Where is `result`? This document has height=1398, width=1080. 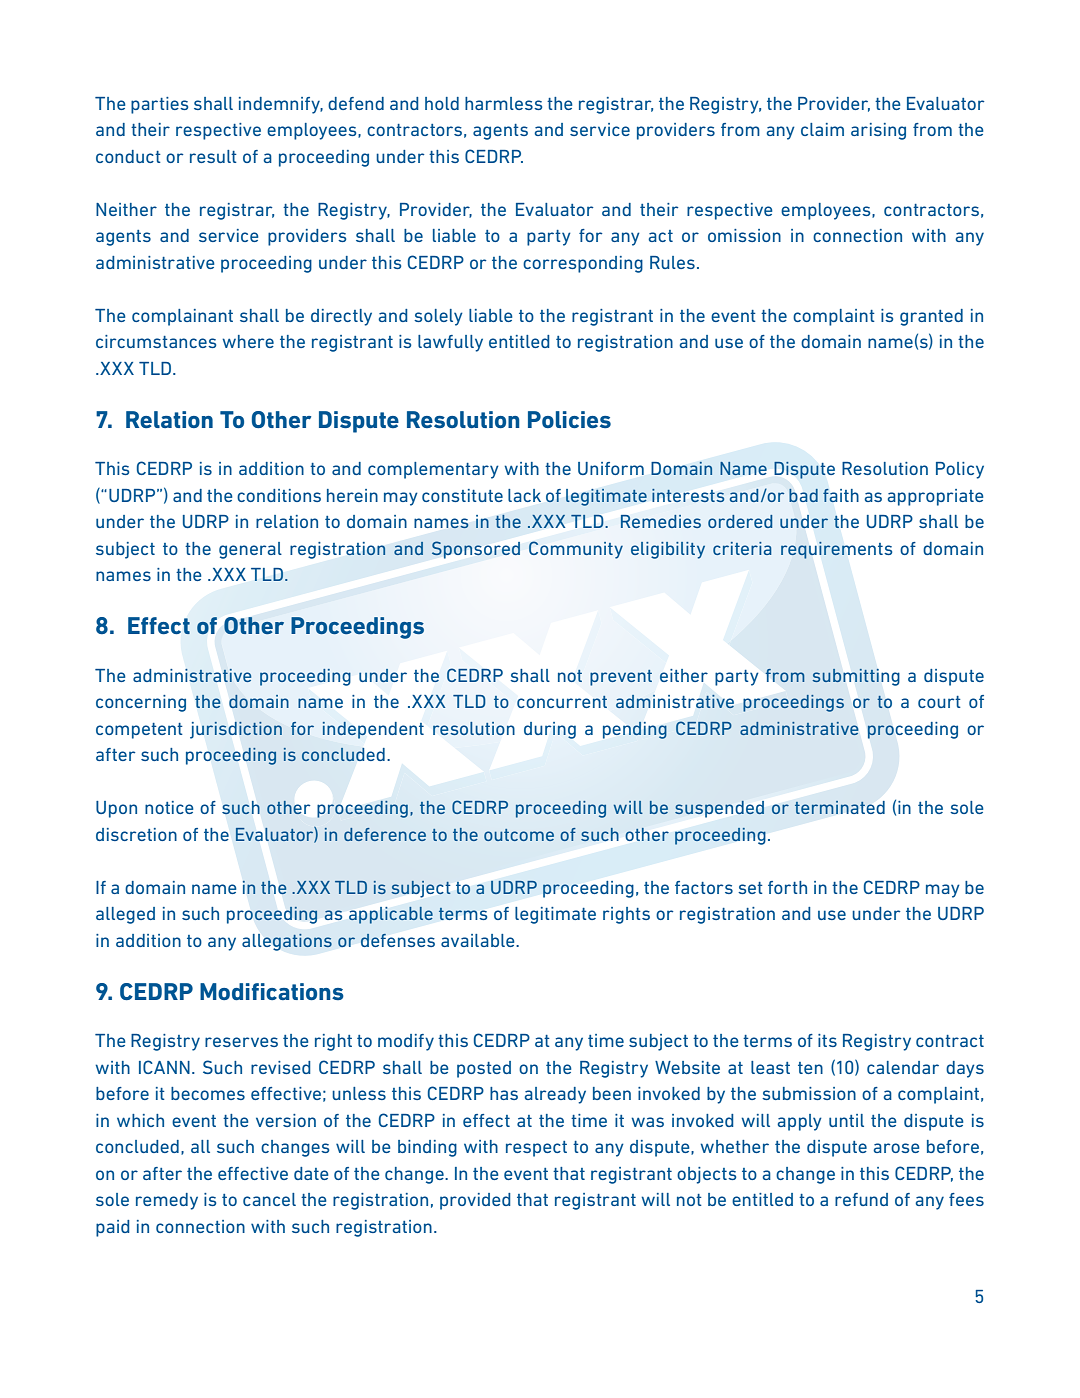
result is located at coordinates (213, 156).
